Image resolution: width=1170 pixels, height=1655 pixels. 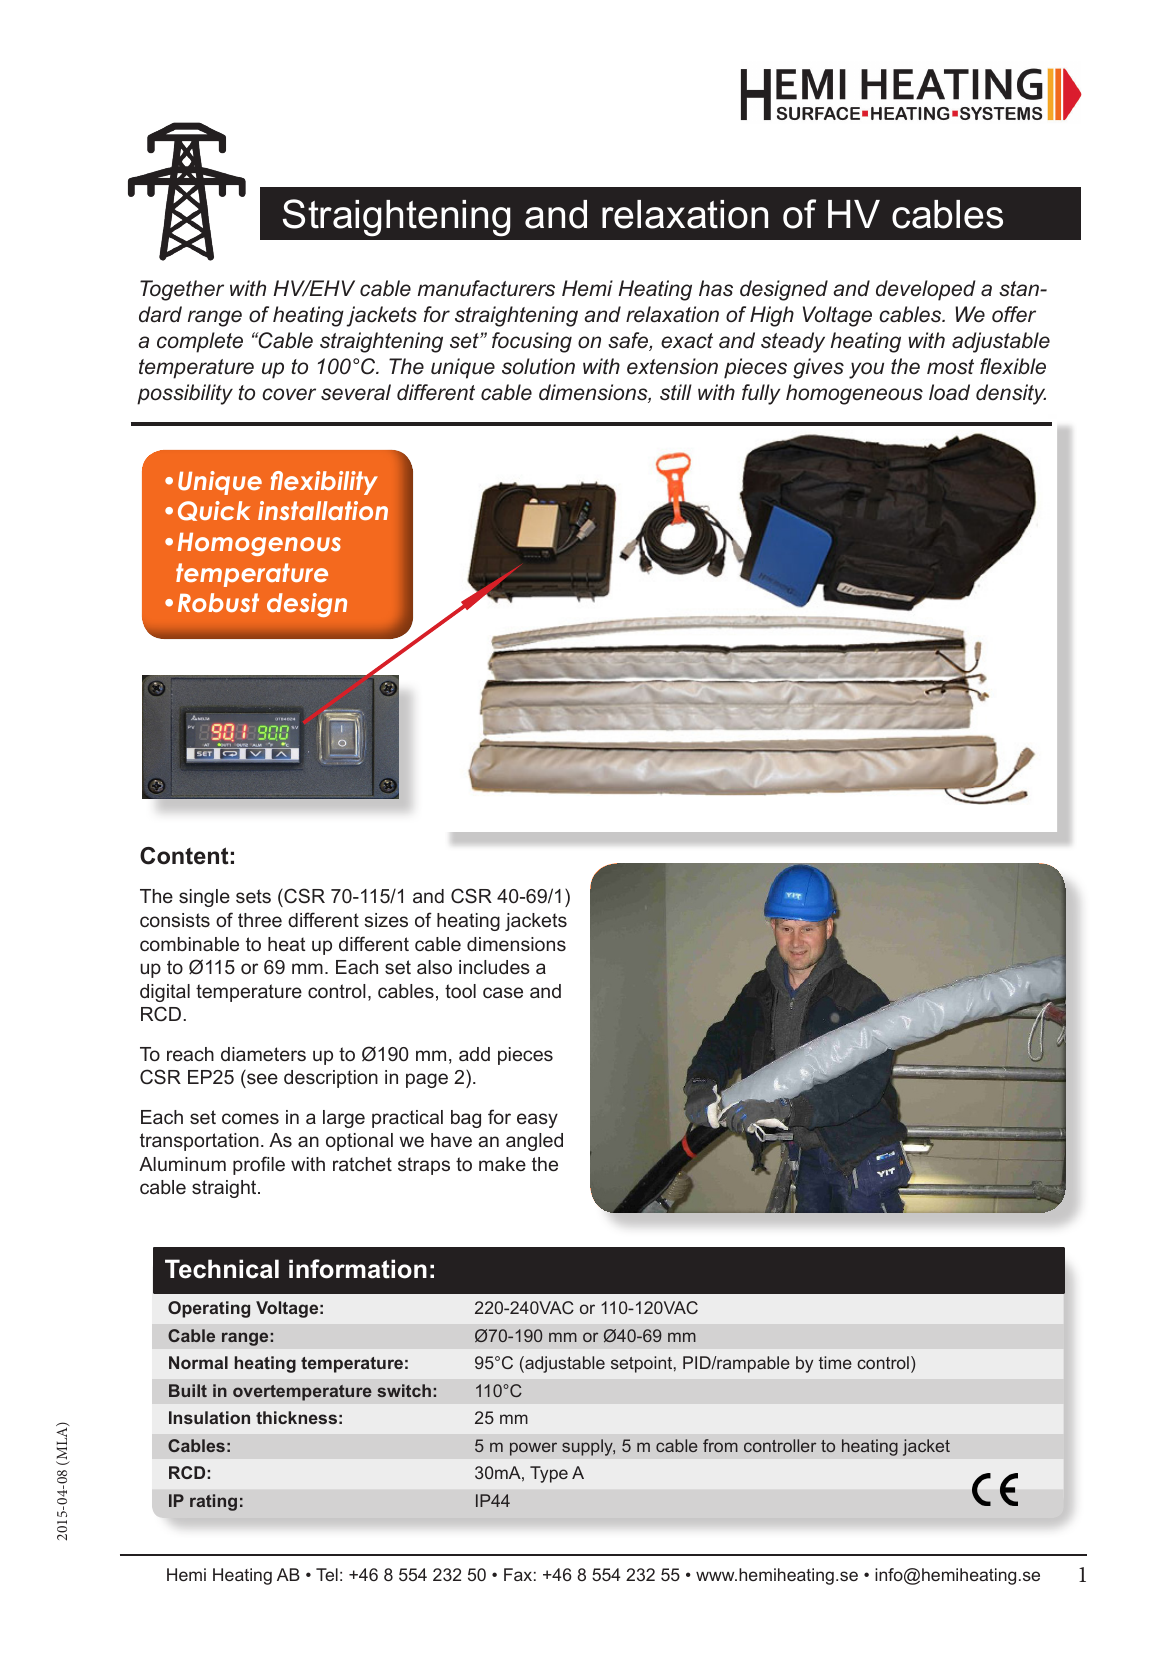 What do you see at coordinates (502, 1164) in the document?
I see `make` at bounding box center [502, 1164].
